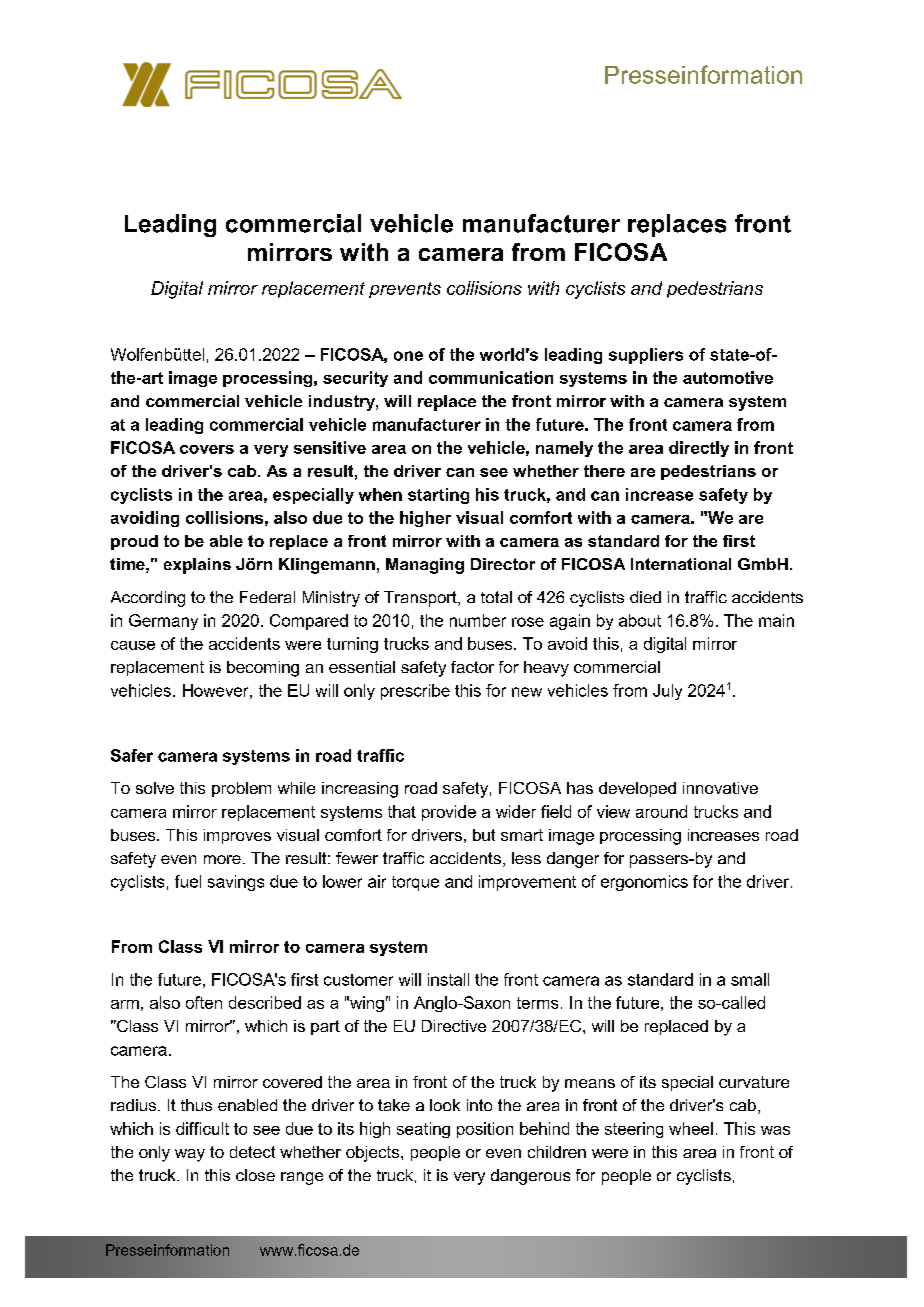 This image has height=1307, width=924. Describe the element at coordinates (423, 1130) in the image. I see `seating` at that location.
